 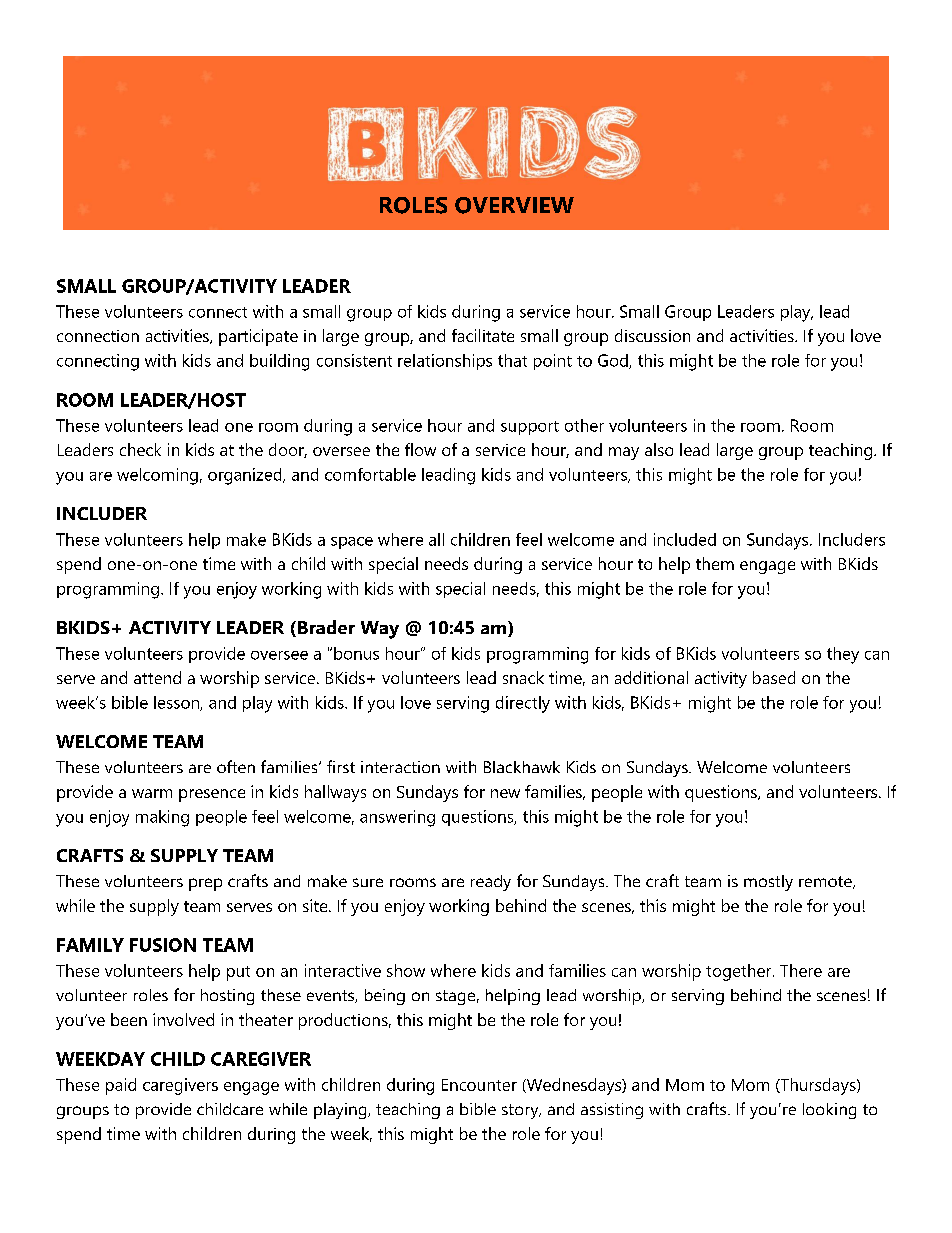 What do you see at coordinates (514, 205) in the image?
I see `OVERVIEW` at bounding box center [514, 205].
